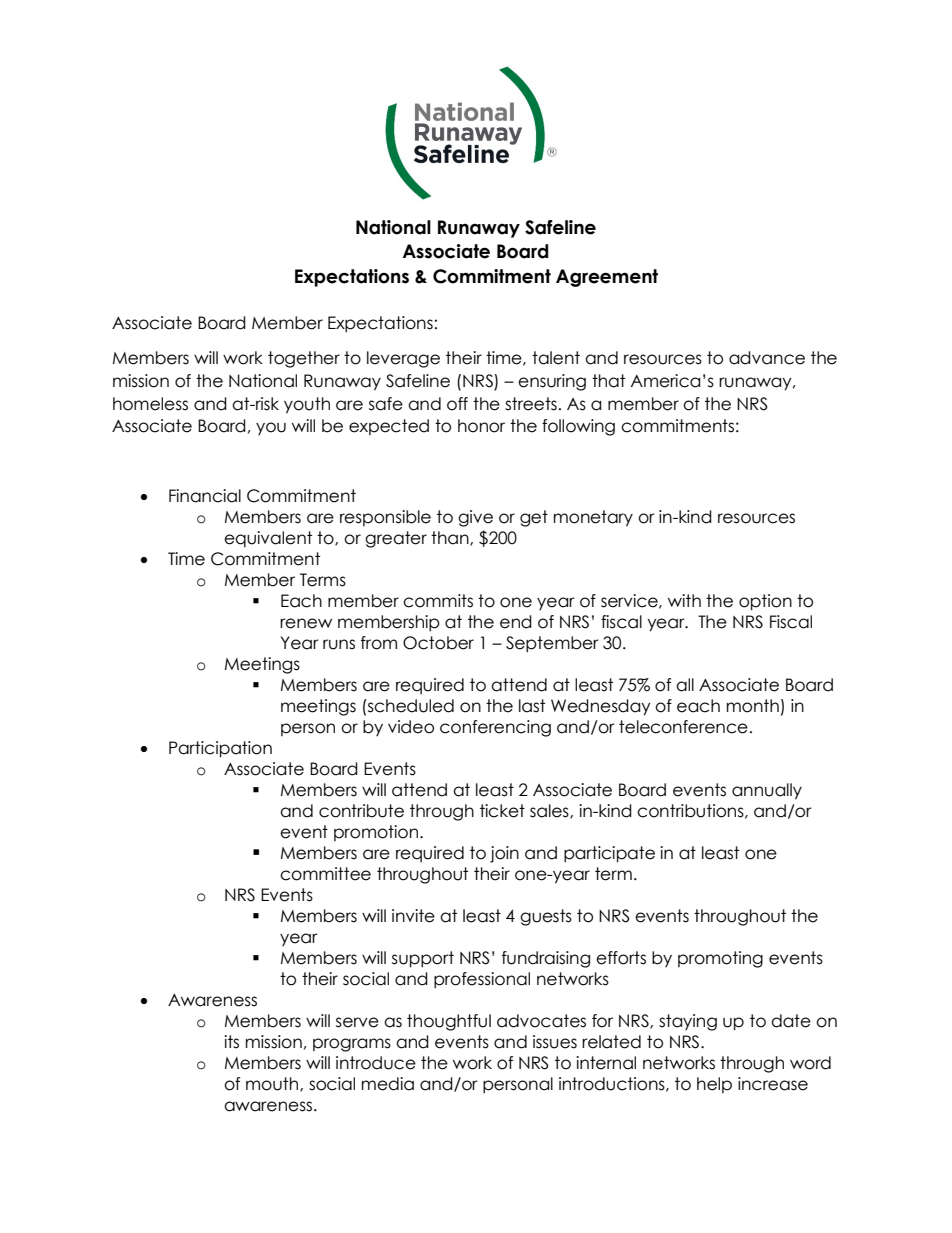 This image has height=1233, width=952. Describe the element at coordinates (268, 539) in the image. I see `equivalent` at that location.
